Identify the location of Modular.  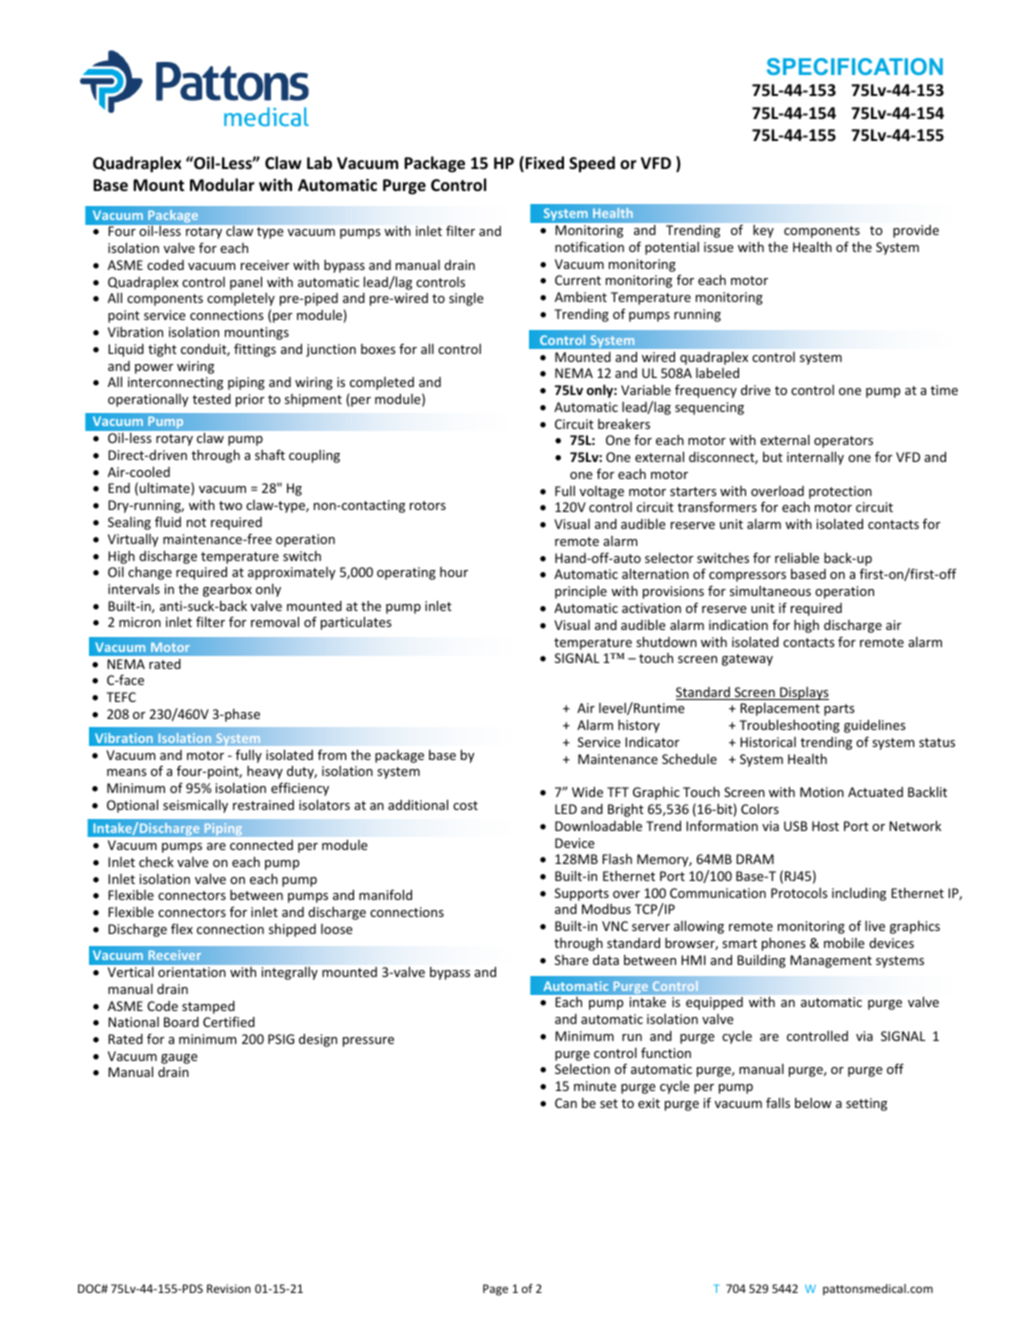
(222, 184).
